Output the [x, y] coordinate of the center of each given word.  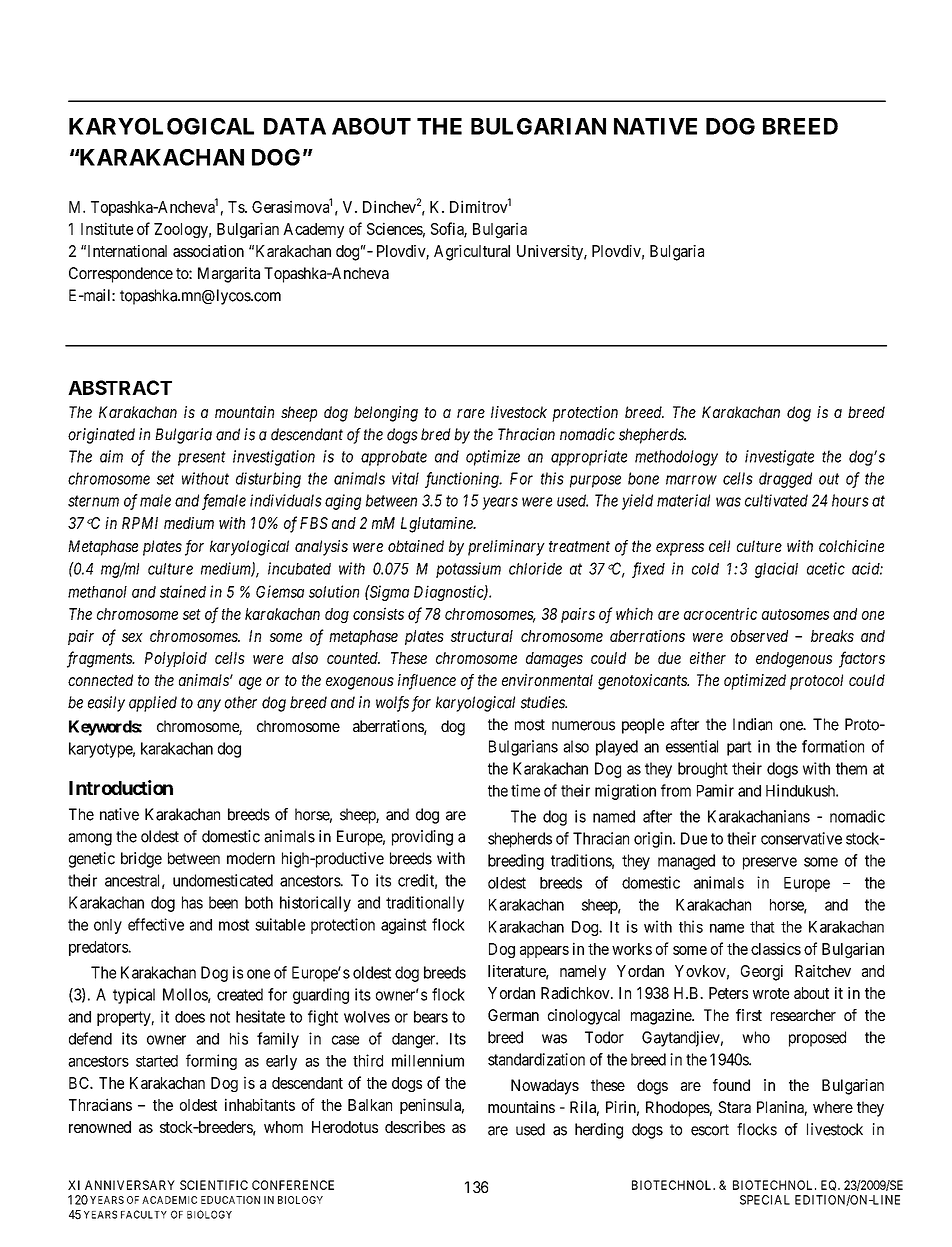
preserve [770, 863]
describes [415, 1127]
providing [422, 838]
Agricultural [472, 253]
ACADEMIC [169, 1200]
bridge [141, 860]
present [202, 458]
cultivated [776, 500]
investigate [779, 458]
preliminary [506, 548]
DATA [295, 126]
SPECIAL [765, 1200]
